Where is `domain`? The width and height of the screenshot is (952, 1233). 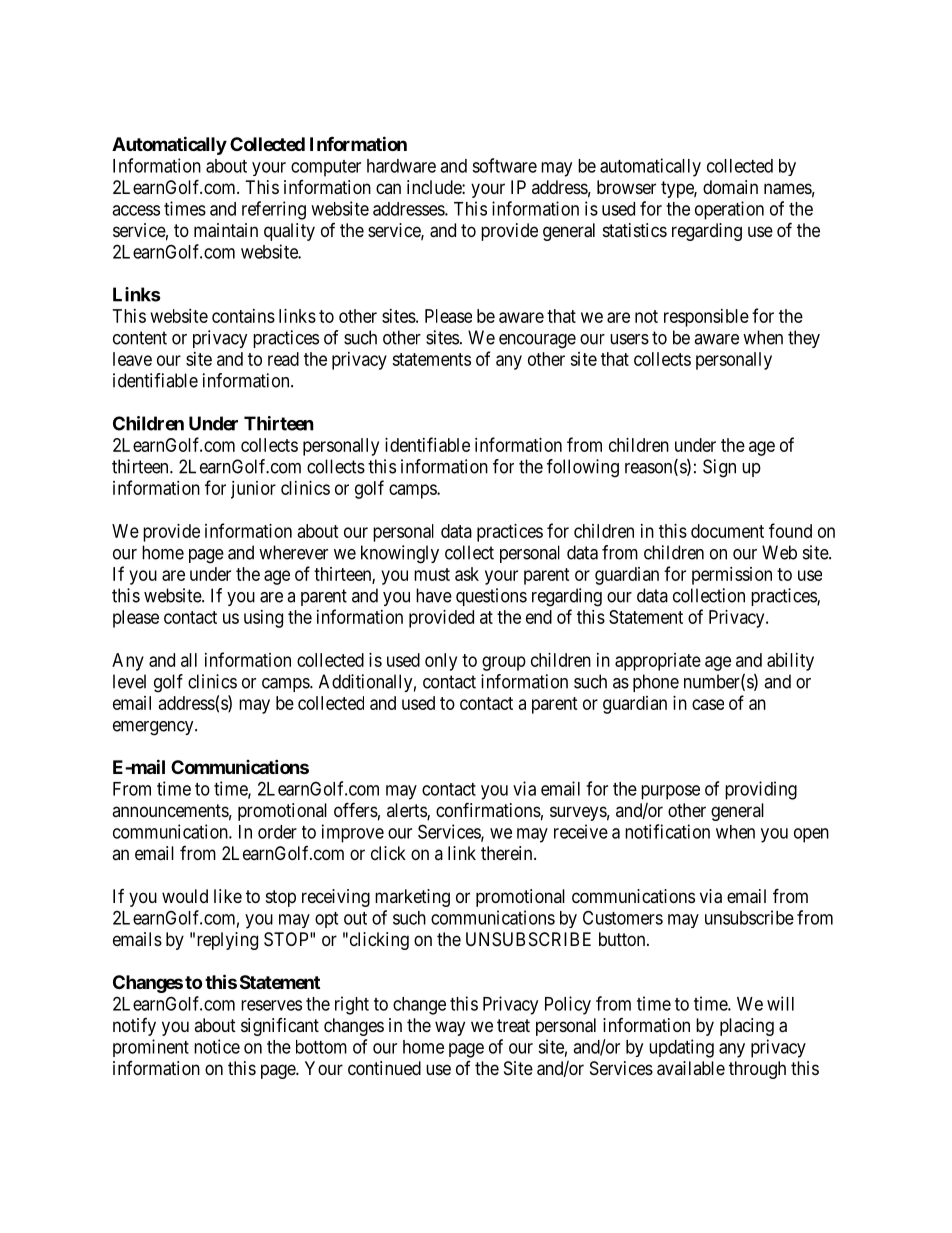 domain is located at coordinates (730, 187).
